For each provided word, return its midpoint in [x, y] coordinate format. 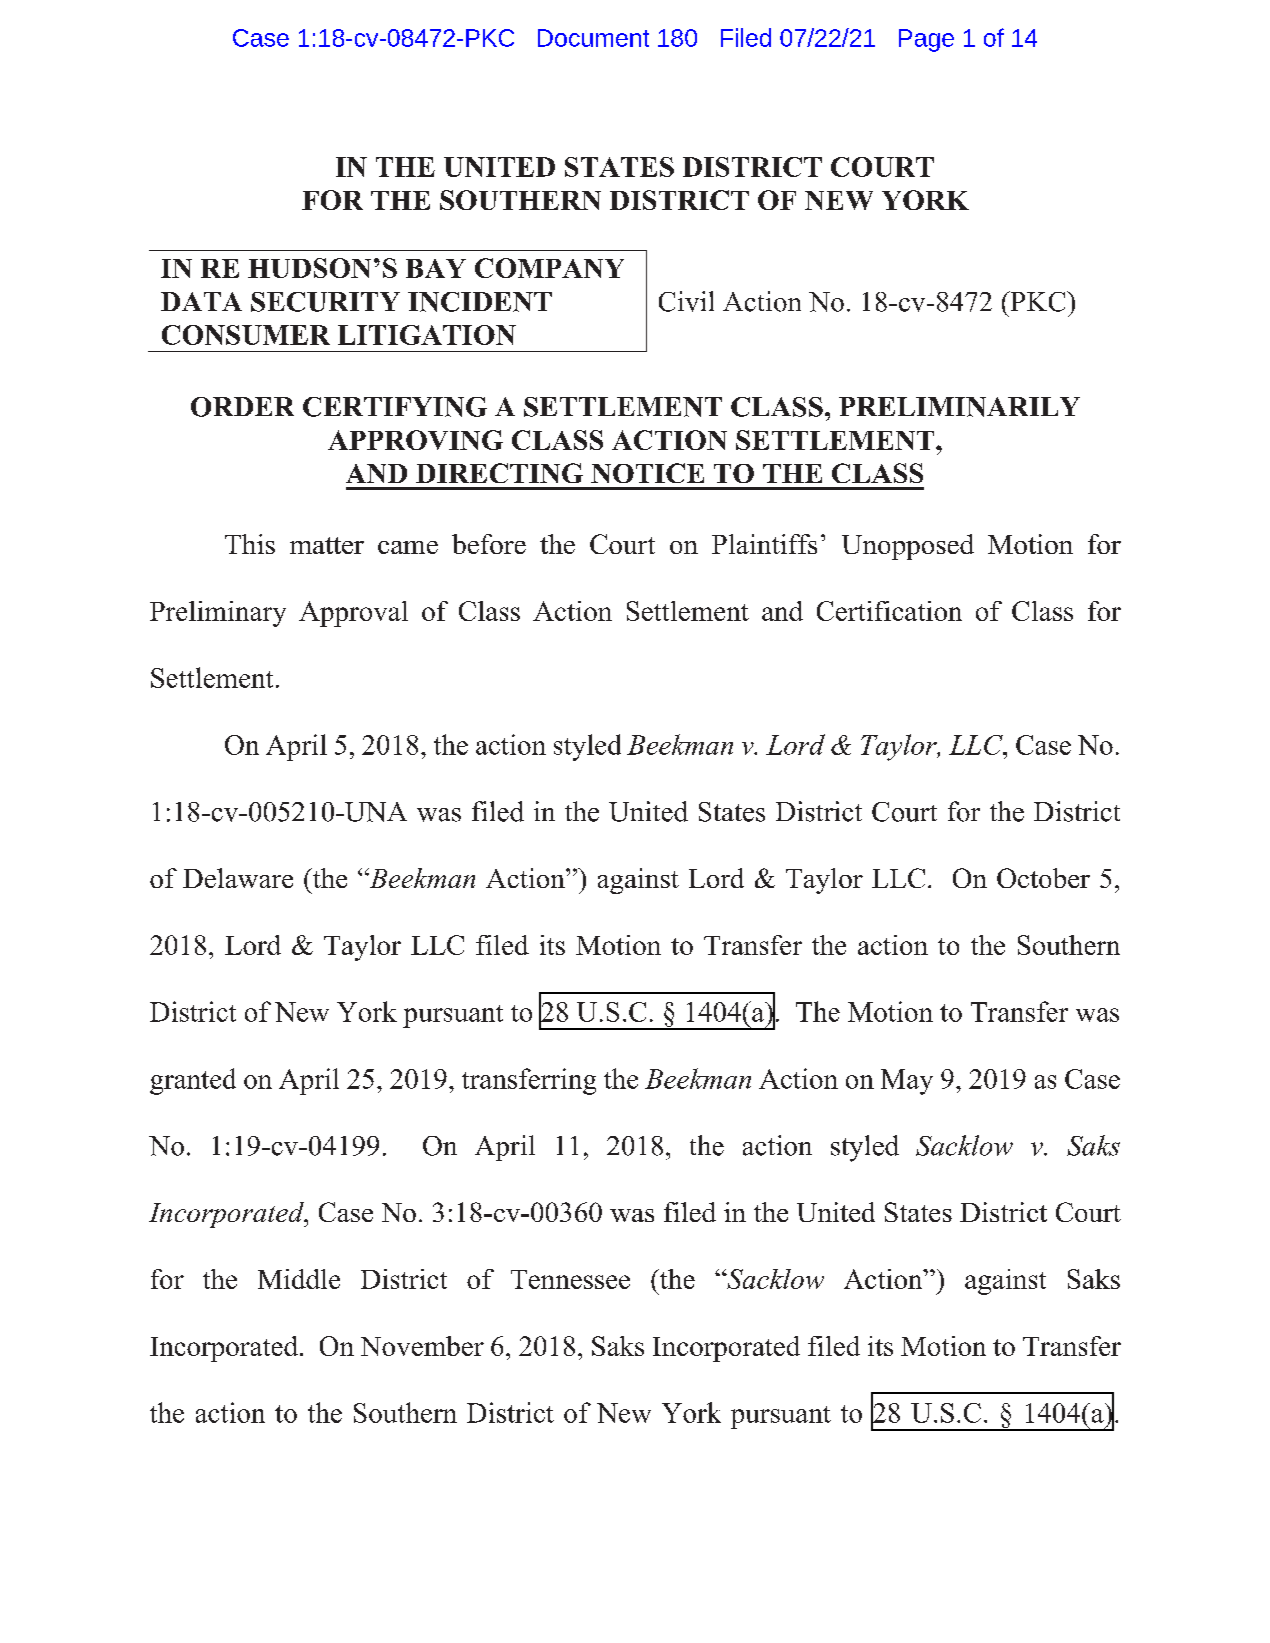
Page [926, 40]
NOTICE [647, 473]
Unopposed [908, 547]
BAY [436, 268]
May [907, 1082]
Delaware [238, 878]
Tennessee [570, 1279]
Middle [299, 1279]
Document [593, 38]
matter [327, 545]
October [1043, 878]
